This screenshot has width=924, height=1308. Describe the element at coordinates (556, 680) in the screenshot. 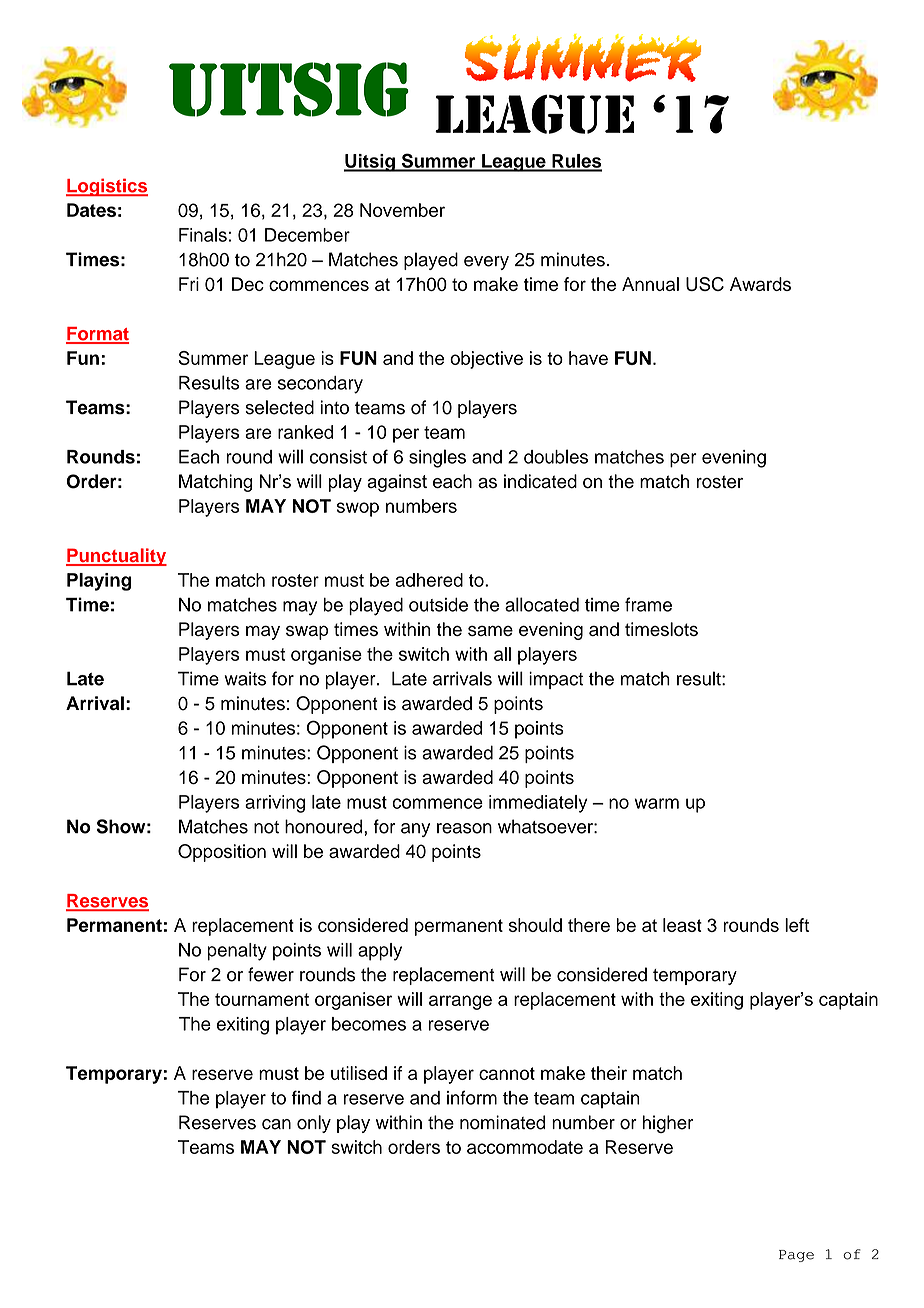

I see `impact` at that location.
